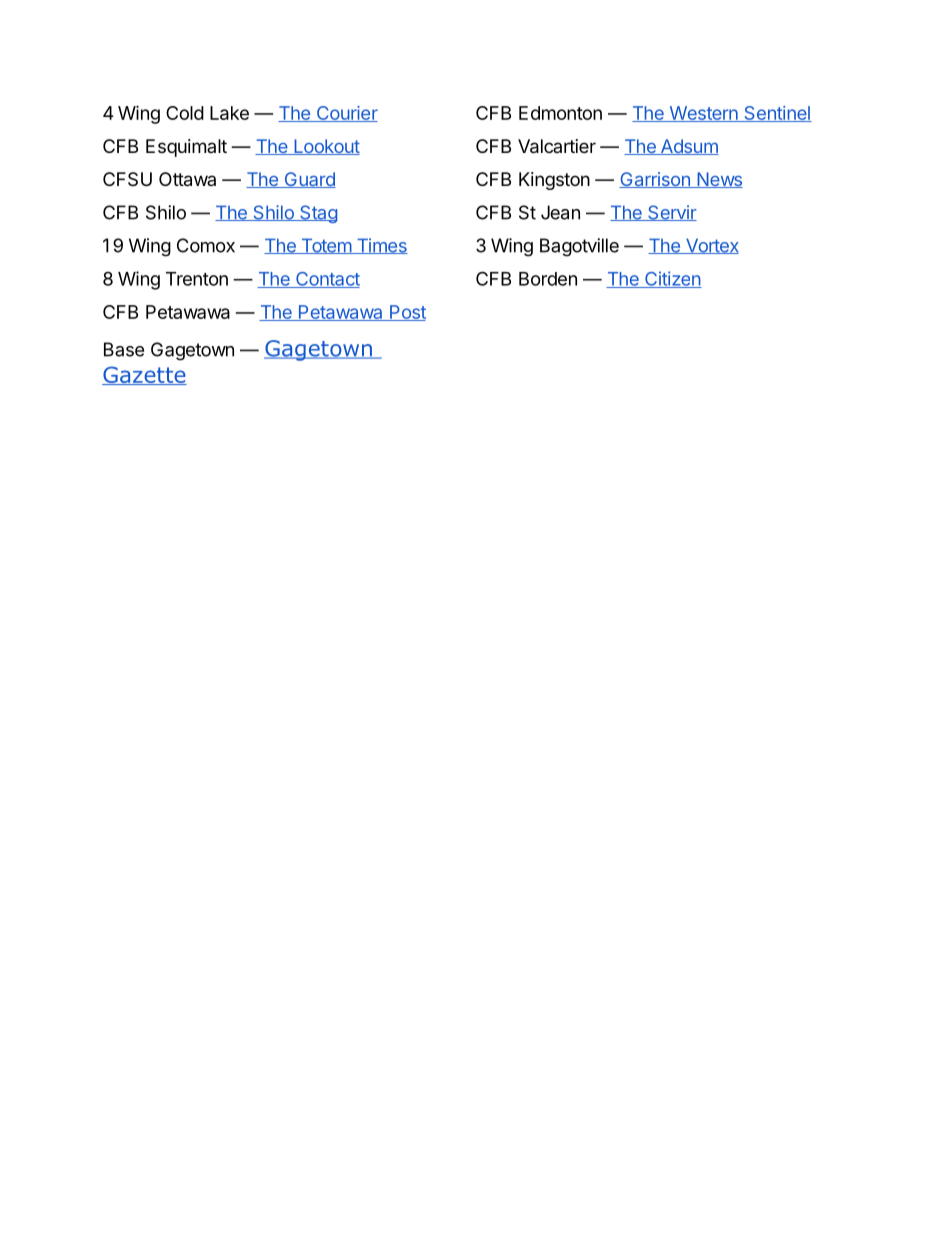 This image has width=952, height=1233. Describe the element at coordinates (719, 180) in the image. I see `News` at that location.
